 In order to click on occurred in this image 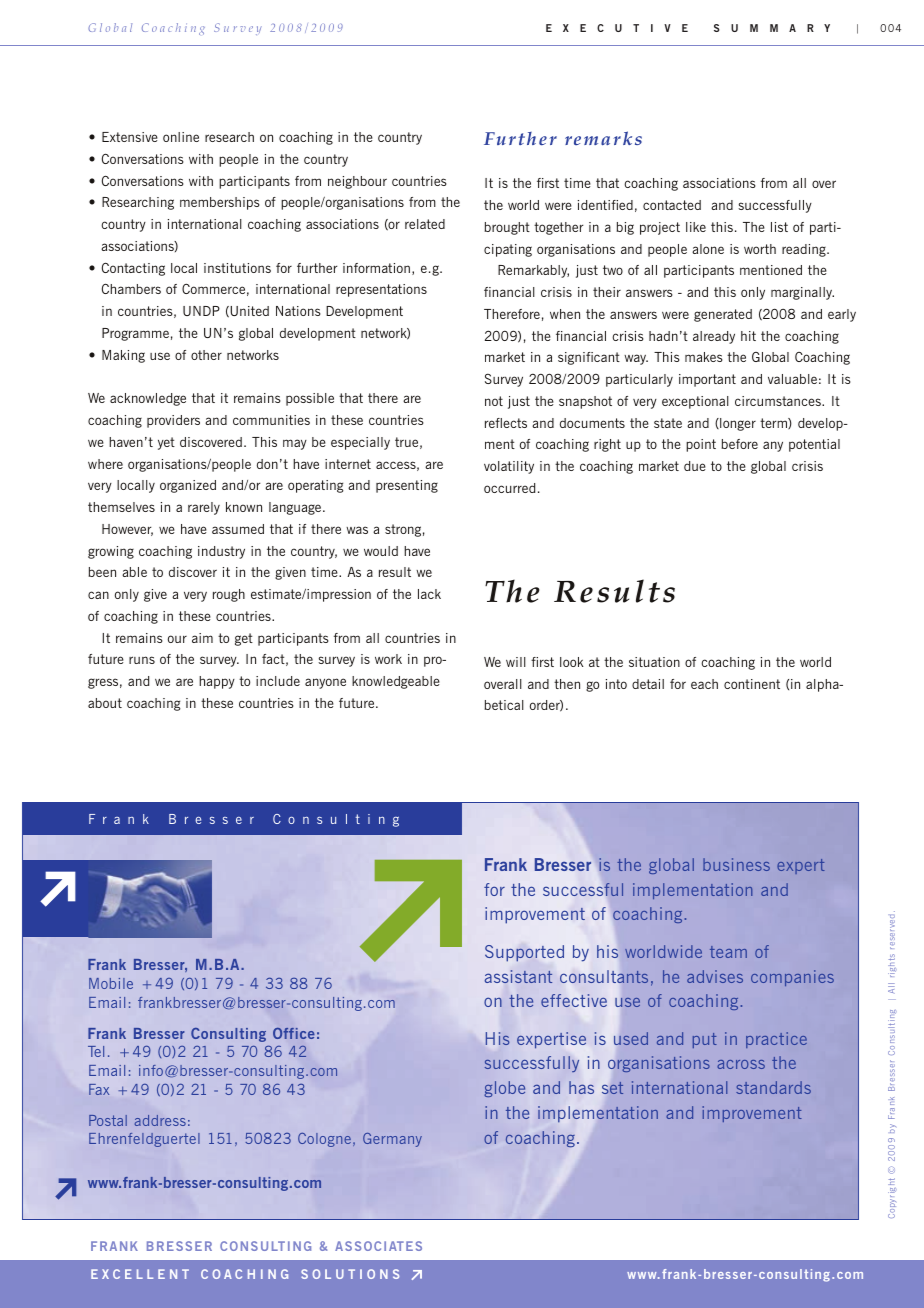, I will do `click(509, 488)`.
